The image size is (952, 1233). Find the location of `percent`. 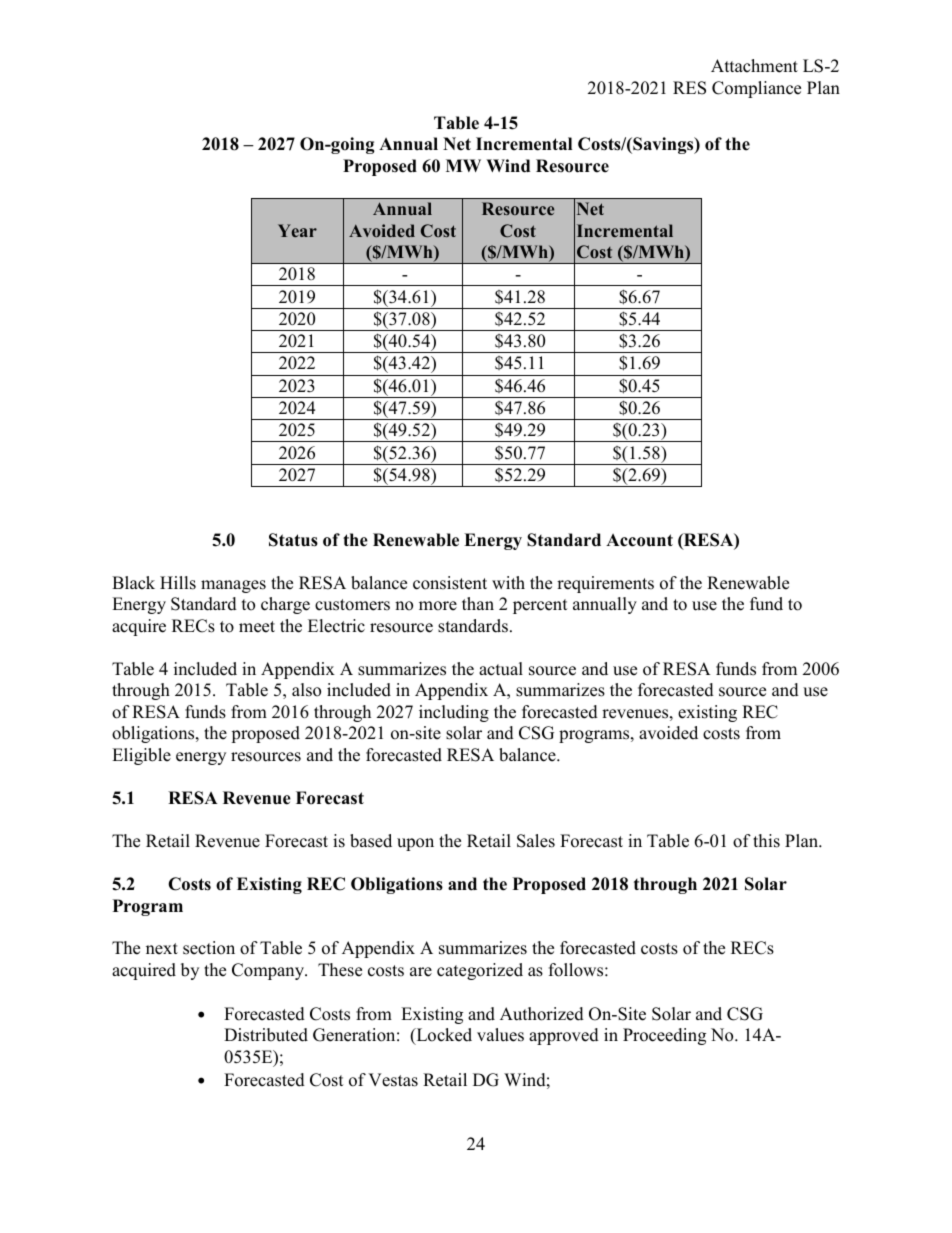

percent is located at coordinates (540, 606).
